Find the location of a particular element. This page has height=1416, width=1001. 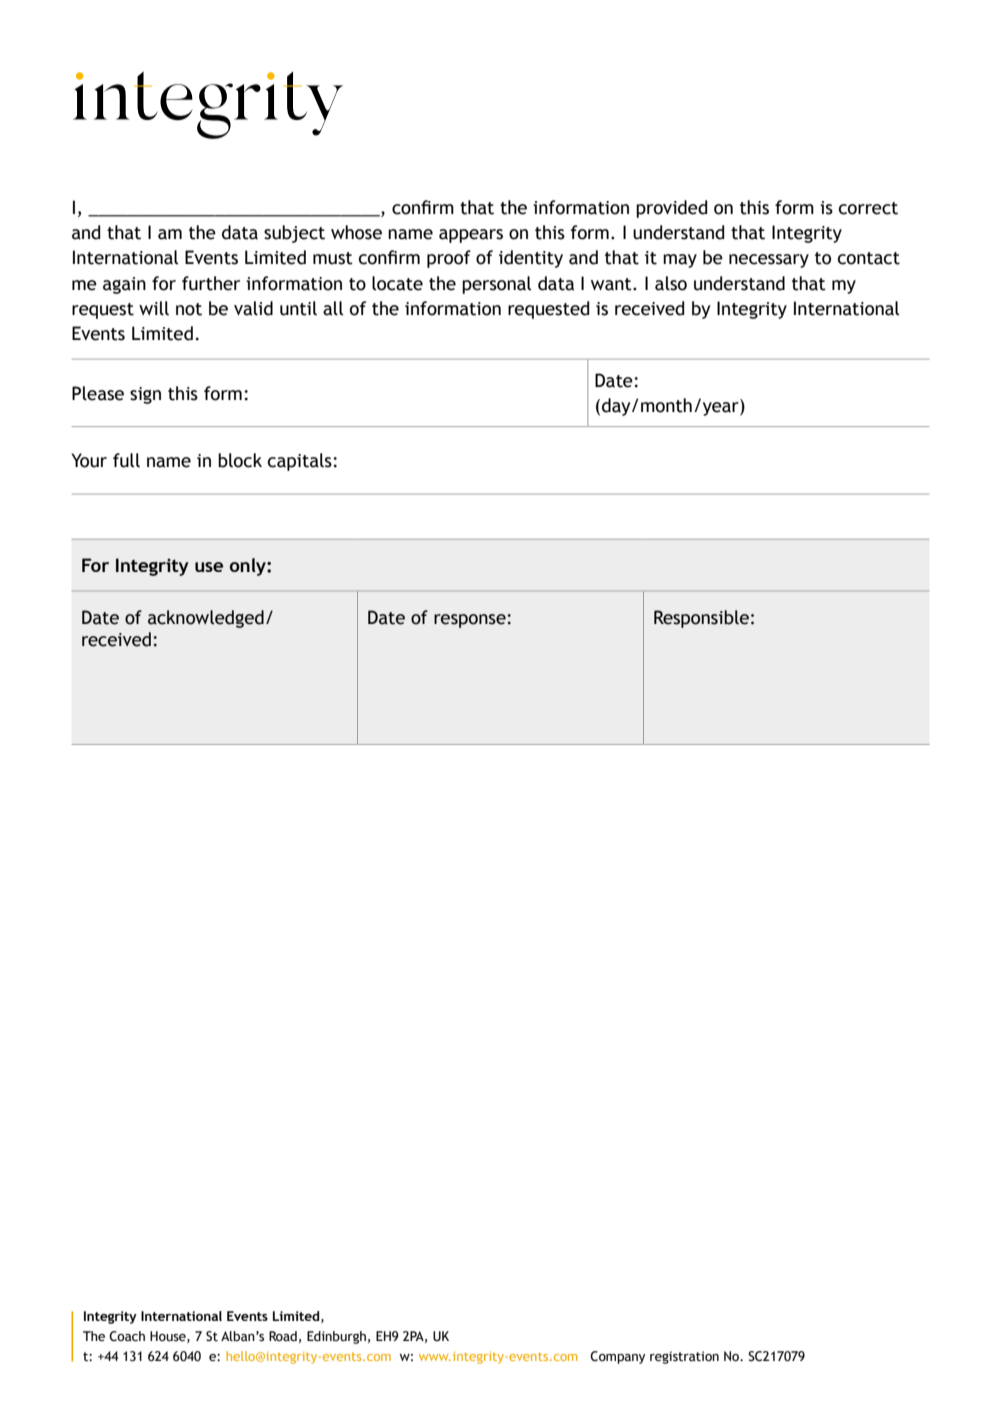

Company is located at coordinates (617, 1357).
